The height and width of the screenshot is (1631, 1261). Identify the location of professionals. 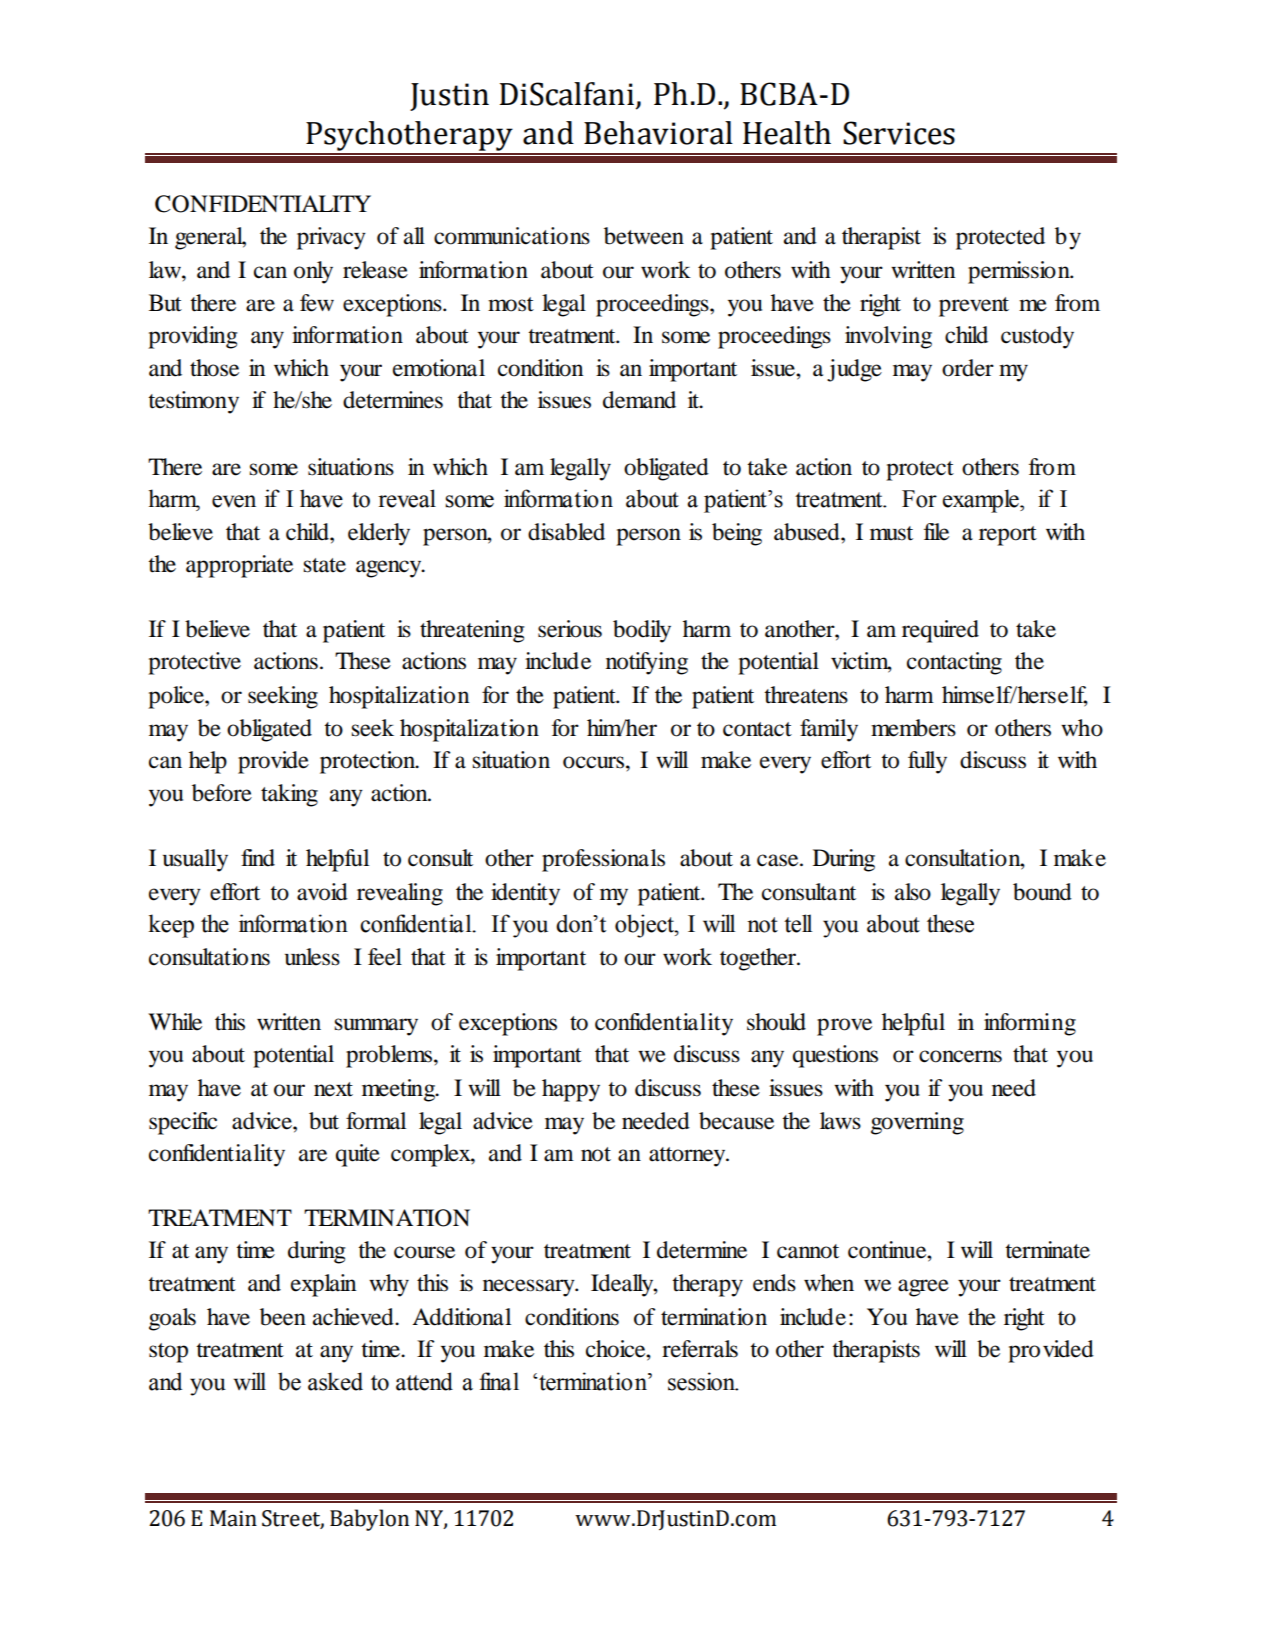
(603, 860).
